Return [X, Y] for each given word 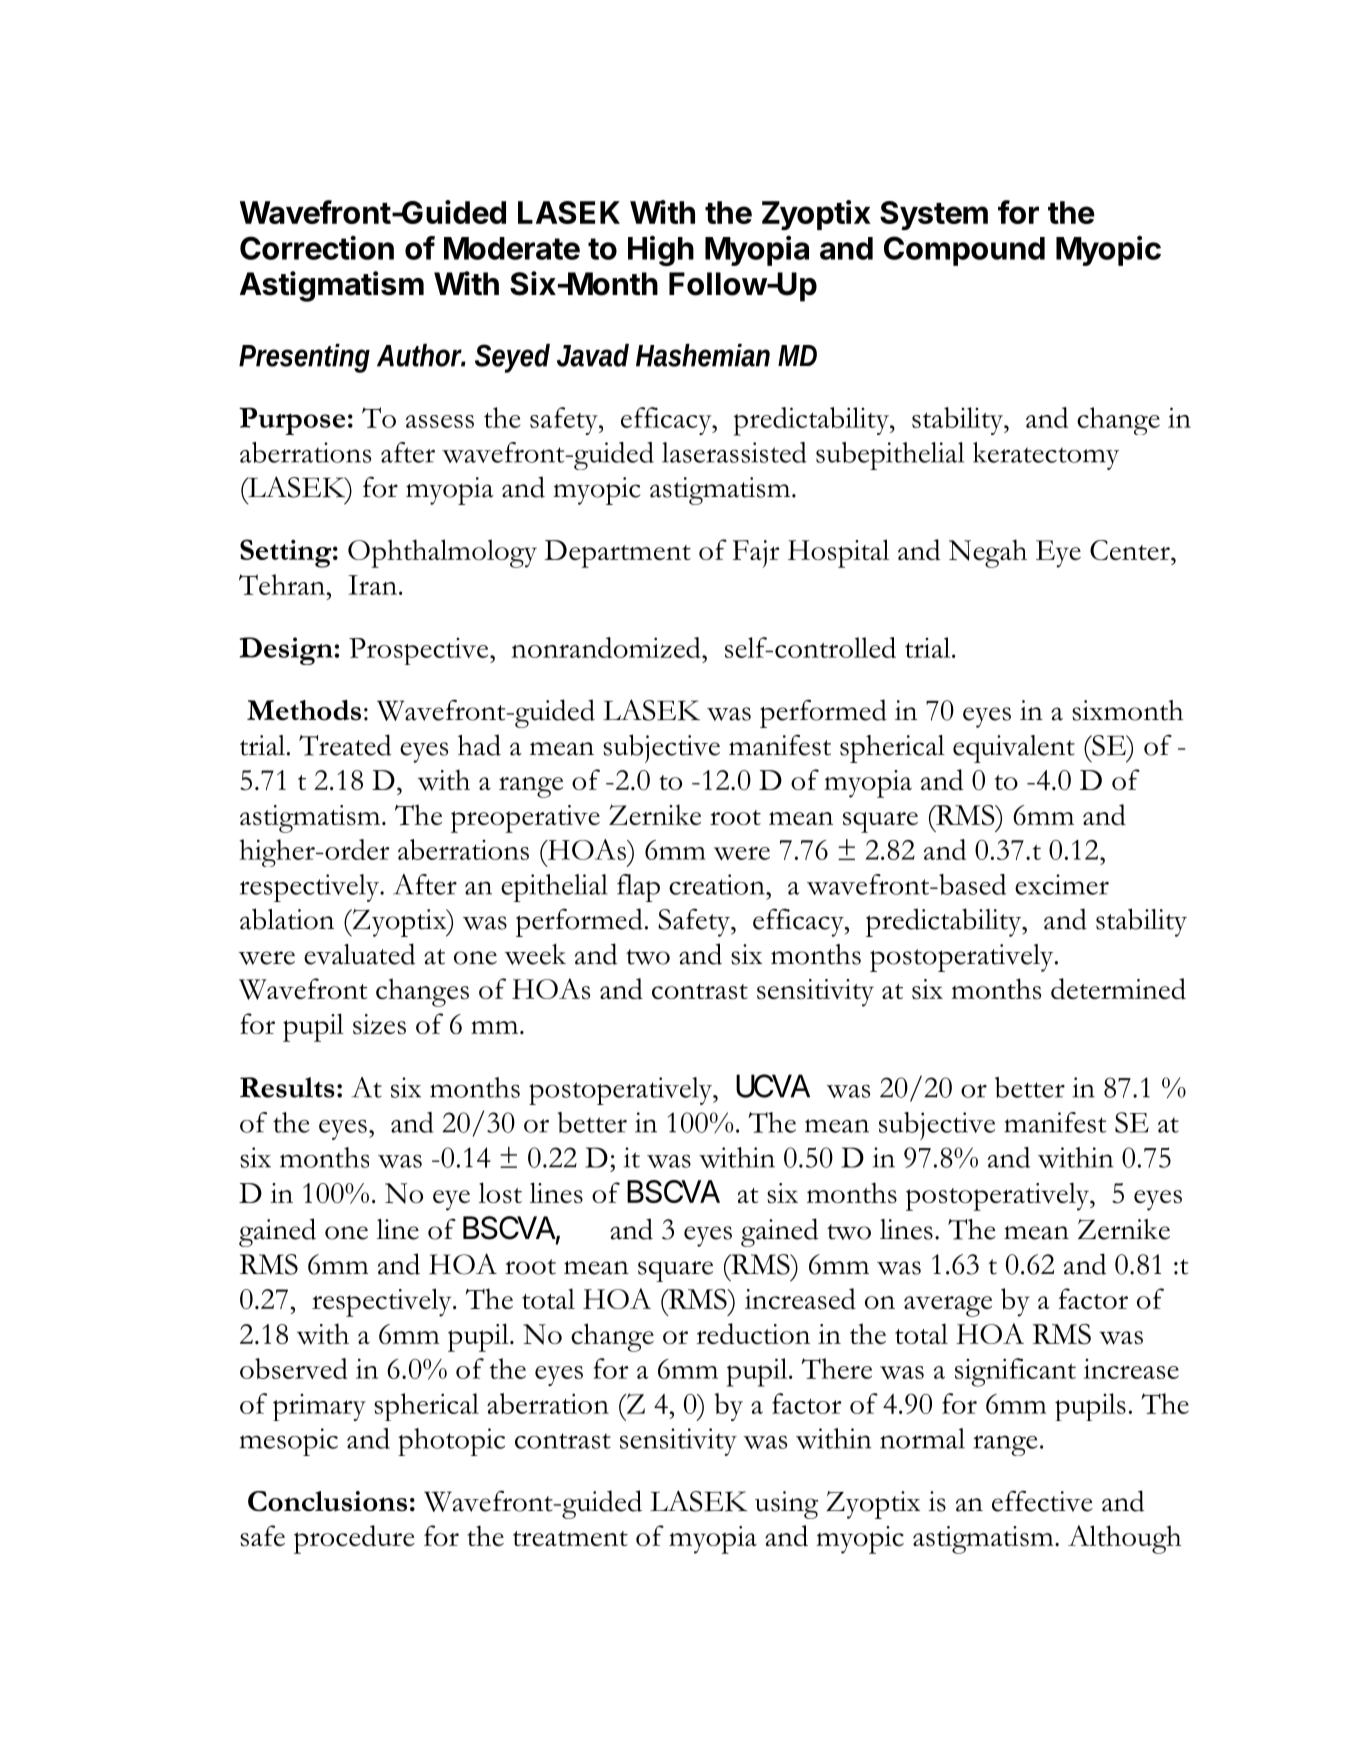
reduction [753, 1333]
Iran [372, 585]
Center [1131, 550]
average [948, 1306]
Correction [317, 248]
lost [500, 1193]
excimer [1062, 884]
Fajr [756, 554]
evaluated [359, 954]
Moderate [512, 248]
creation [718, 884]
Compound [964, 251]
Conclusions [327, 1501]
